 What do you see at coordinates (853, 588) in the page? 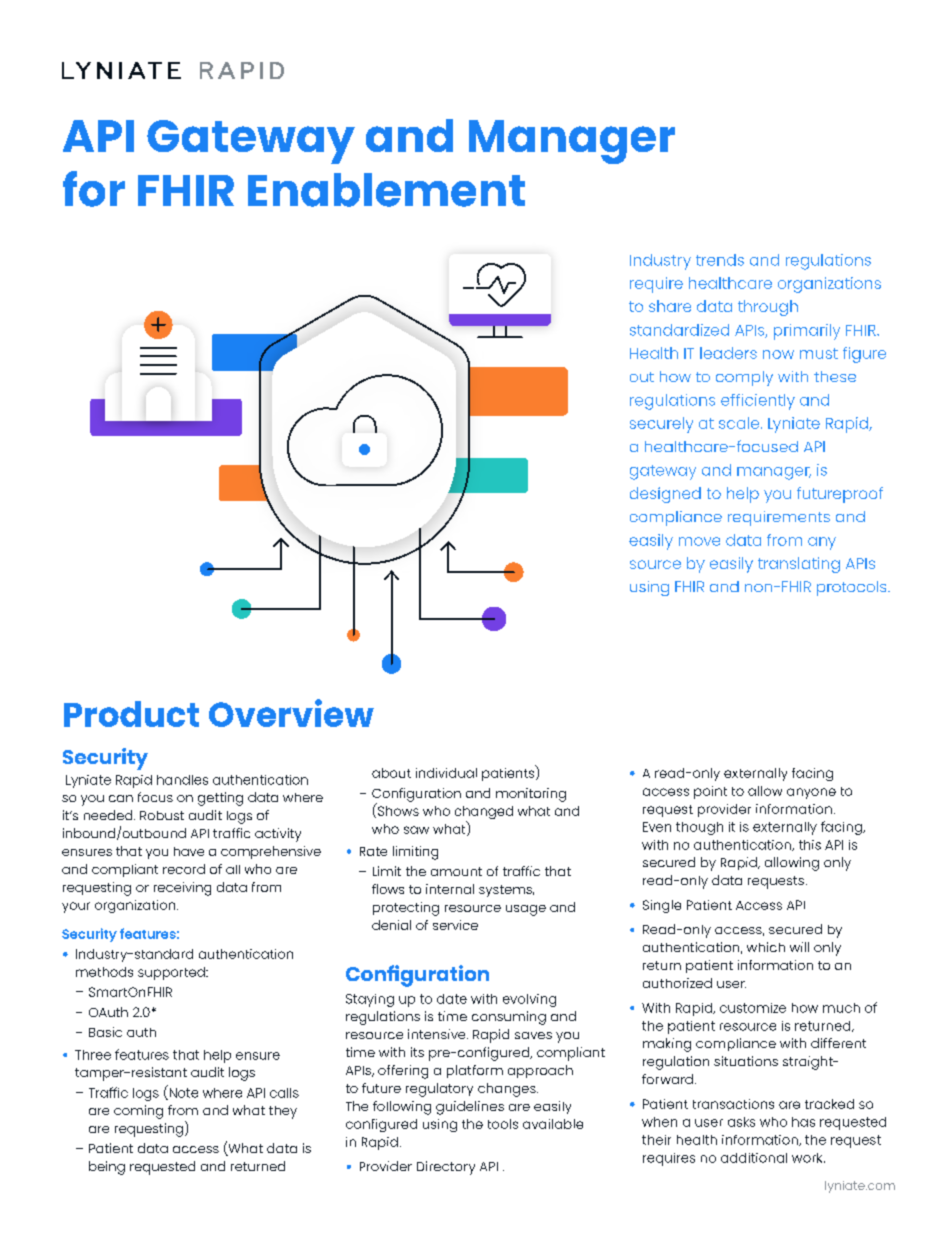
I see `protocols` at bounding box center [853, 588].
